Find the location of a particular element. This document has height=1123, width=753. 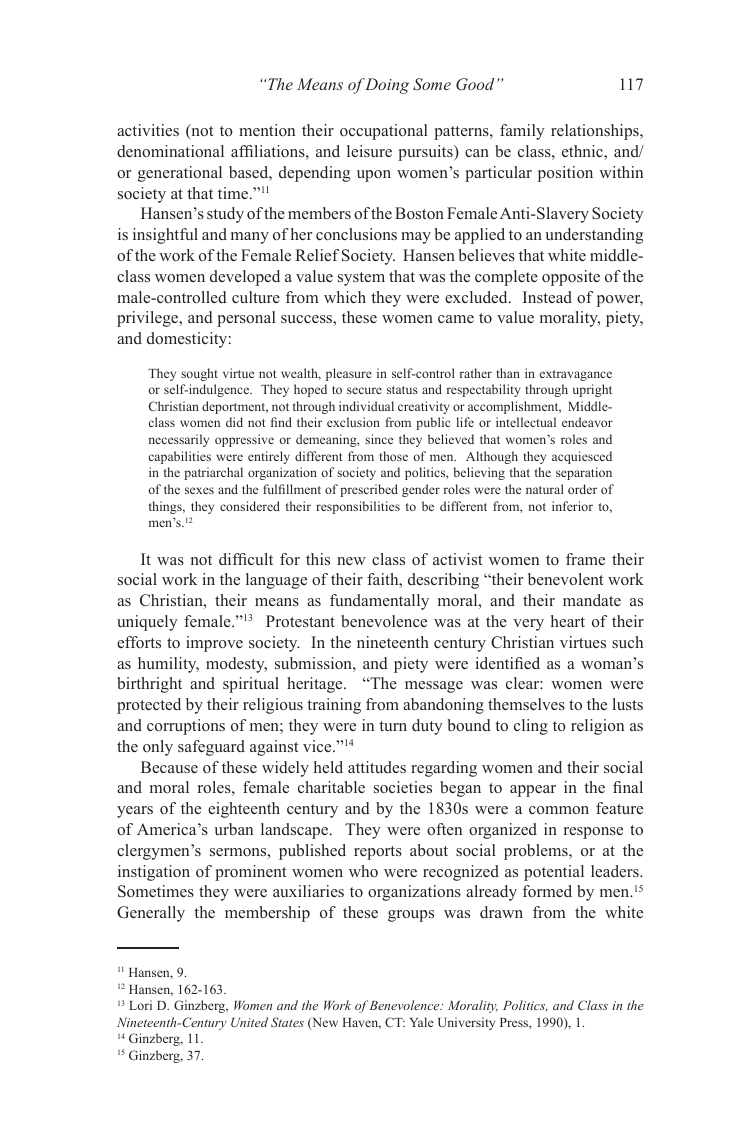

difficult is located at coordinates (246, 559).
